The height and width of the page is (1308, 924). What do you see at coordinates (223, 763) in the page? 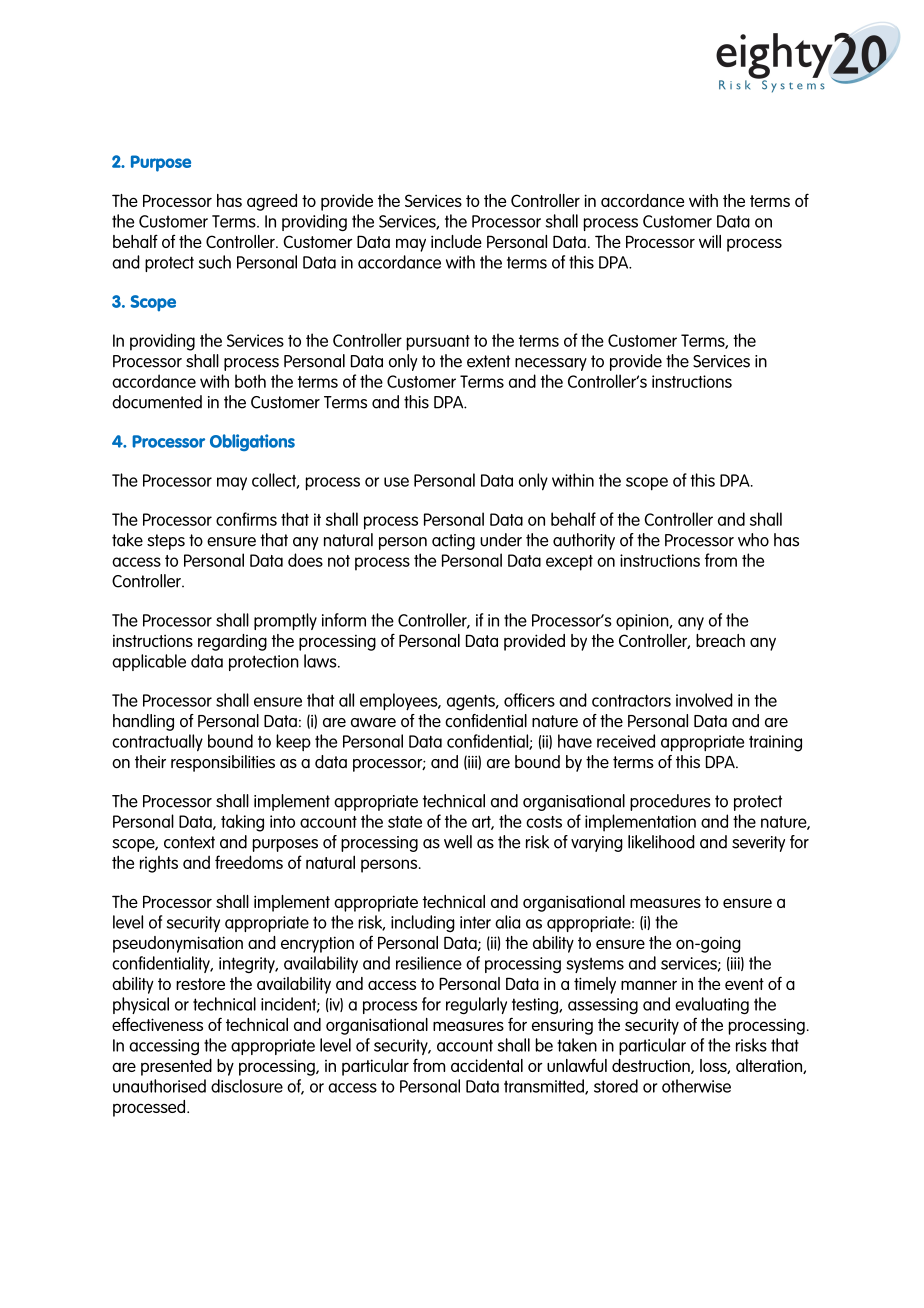
I see `responsibilities` at bounding box center [223, 763].
